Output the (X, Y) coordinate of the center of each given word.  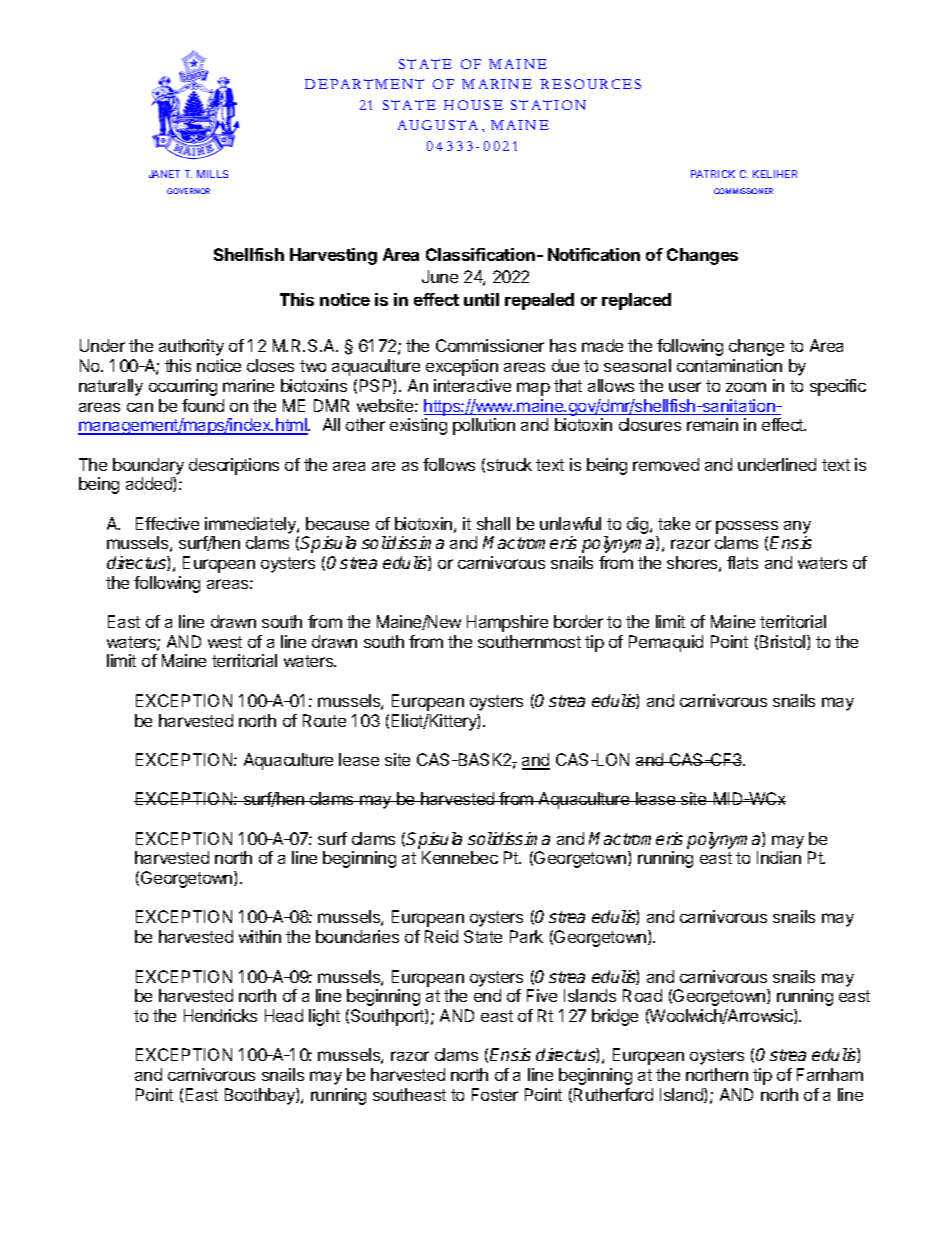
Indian (779, 857)
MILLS (212, 174)
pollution (484, 426)
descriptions (234, 466)
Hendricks (220, 1015)
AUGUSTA (438, 125)
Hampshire (507, 623)
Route (324, 720)
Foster (495, 1094)
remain (712, 424)
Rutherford (613, 1094)
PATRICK (713, 174)
